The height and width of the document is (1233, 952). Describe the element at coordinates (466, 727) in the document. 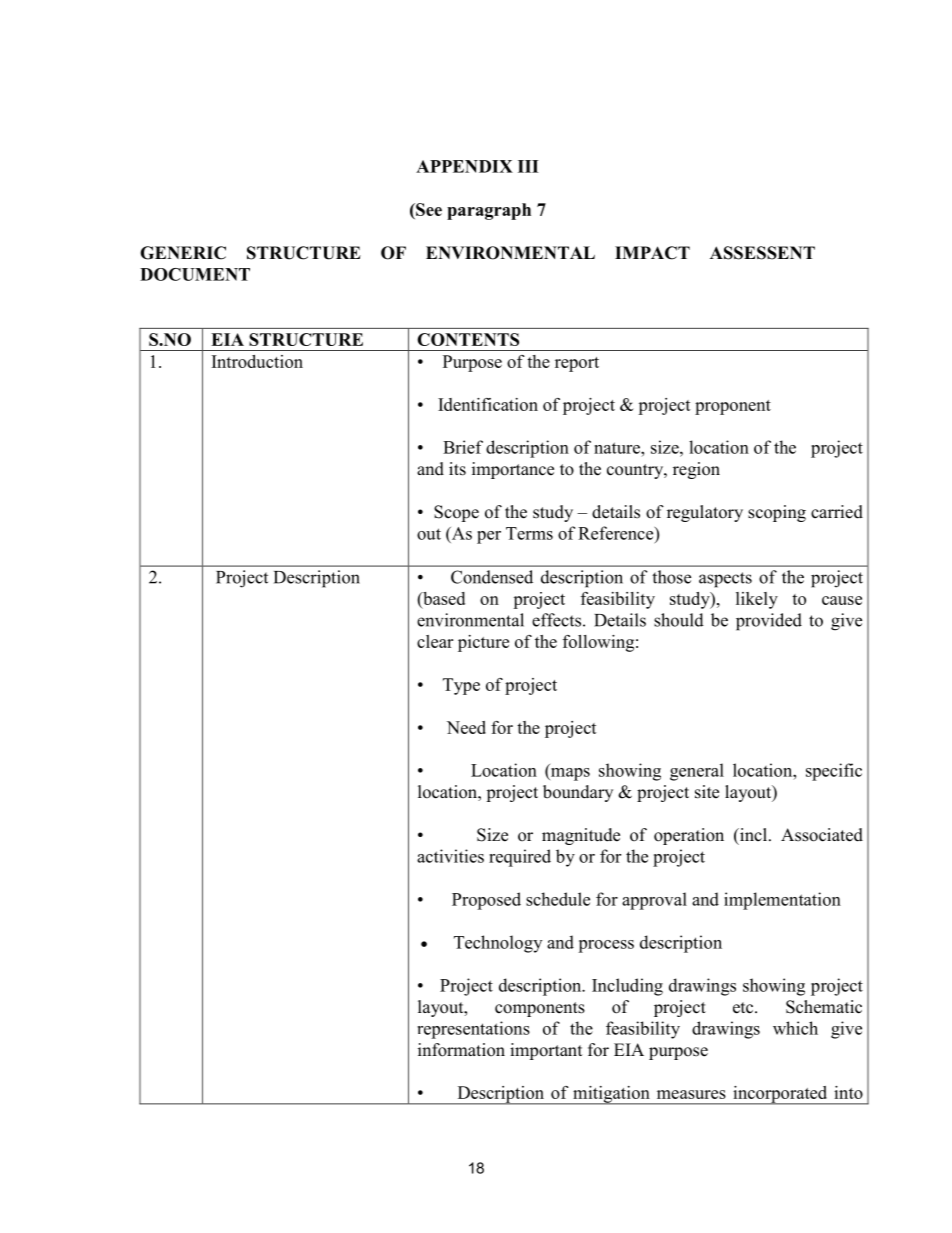

I see `Need` at that location.
